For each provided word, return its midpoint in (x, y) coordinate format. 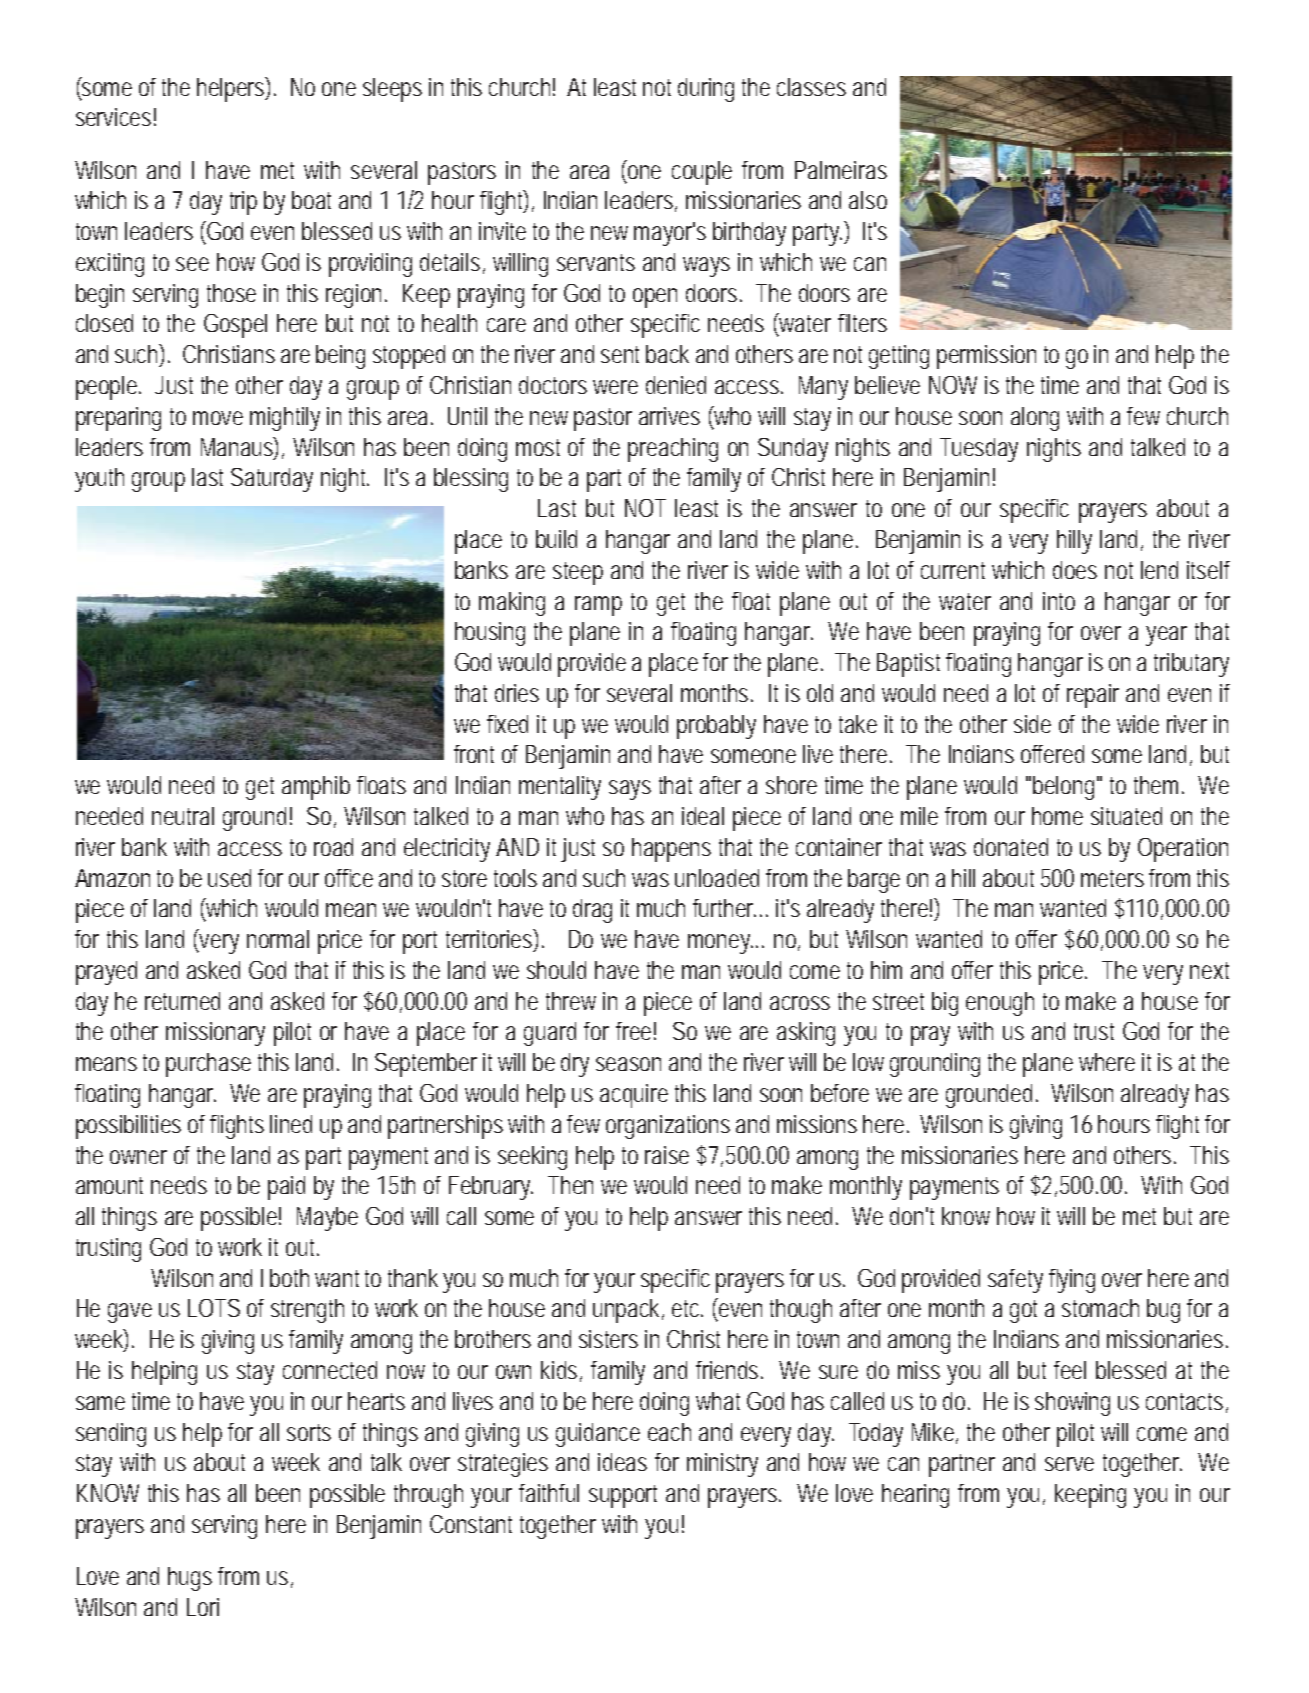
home (1057, 816)
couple (702, 173)
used (229, 878)
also (868, 200)
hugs (190, 1579)
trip (243, 203)
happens (671, 850)
